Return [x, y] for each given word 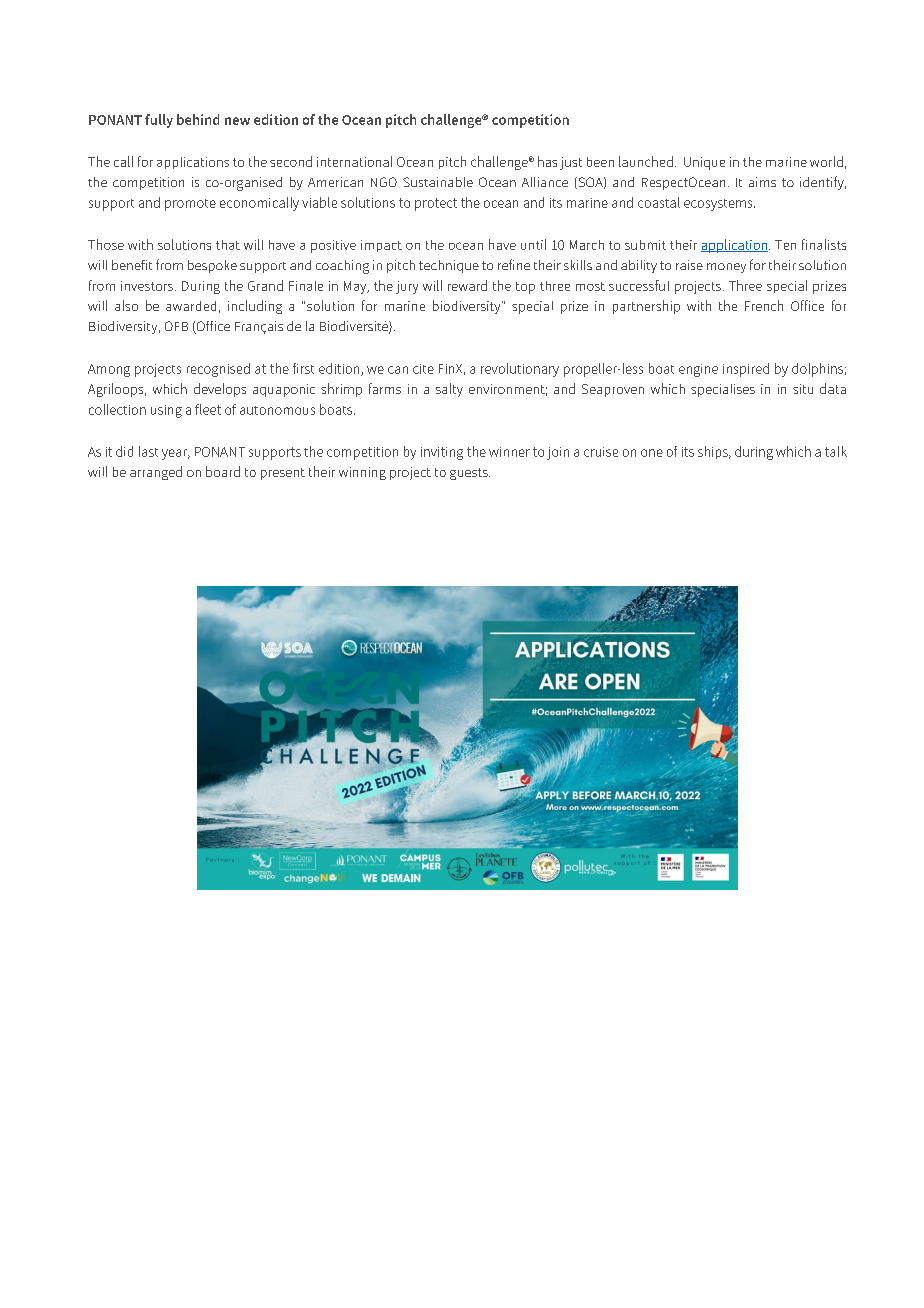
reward [467, 285]
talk [836, 451]
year [176, 454]
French [764, 305]
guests [470, 474]
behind [198, 119]
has [547, 161]
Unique [704, 163]
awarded [191, 306]
